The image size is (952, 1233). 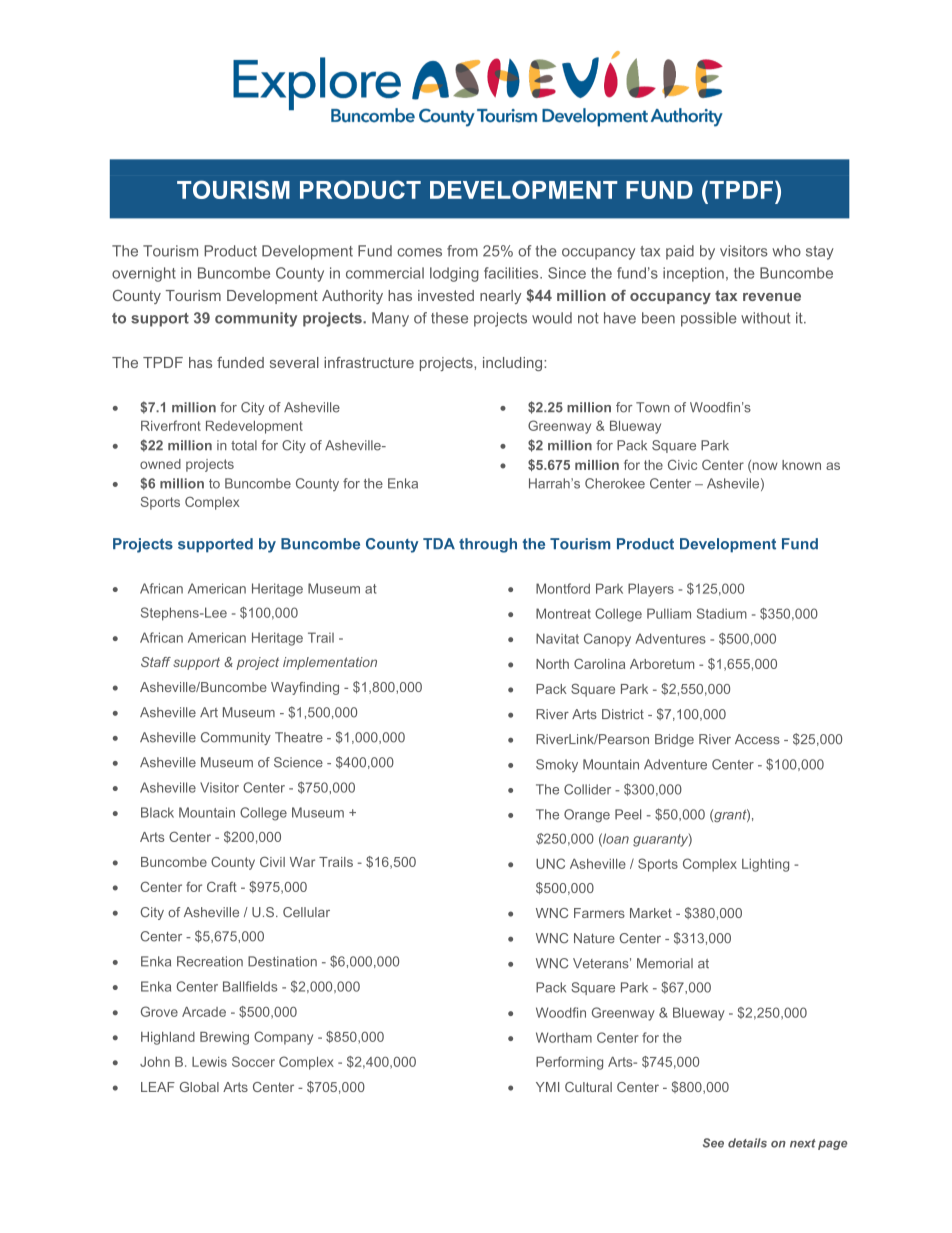 What do you see at coordinates (488, 545) in the image?
I see `through` at bounding box center [488, 545].
